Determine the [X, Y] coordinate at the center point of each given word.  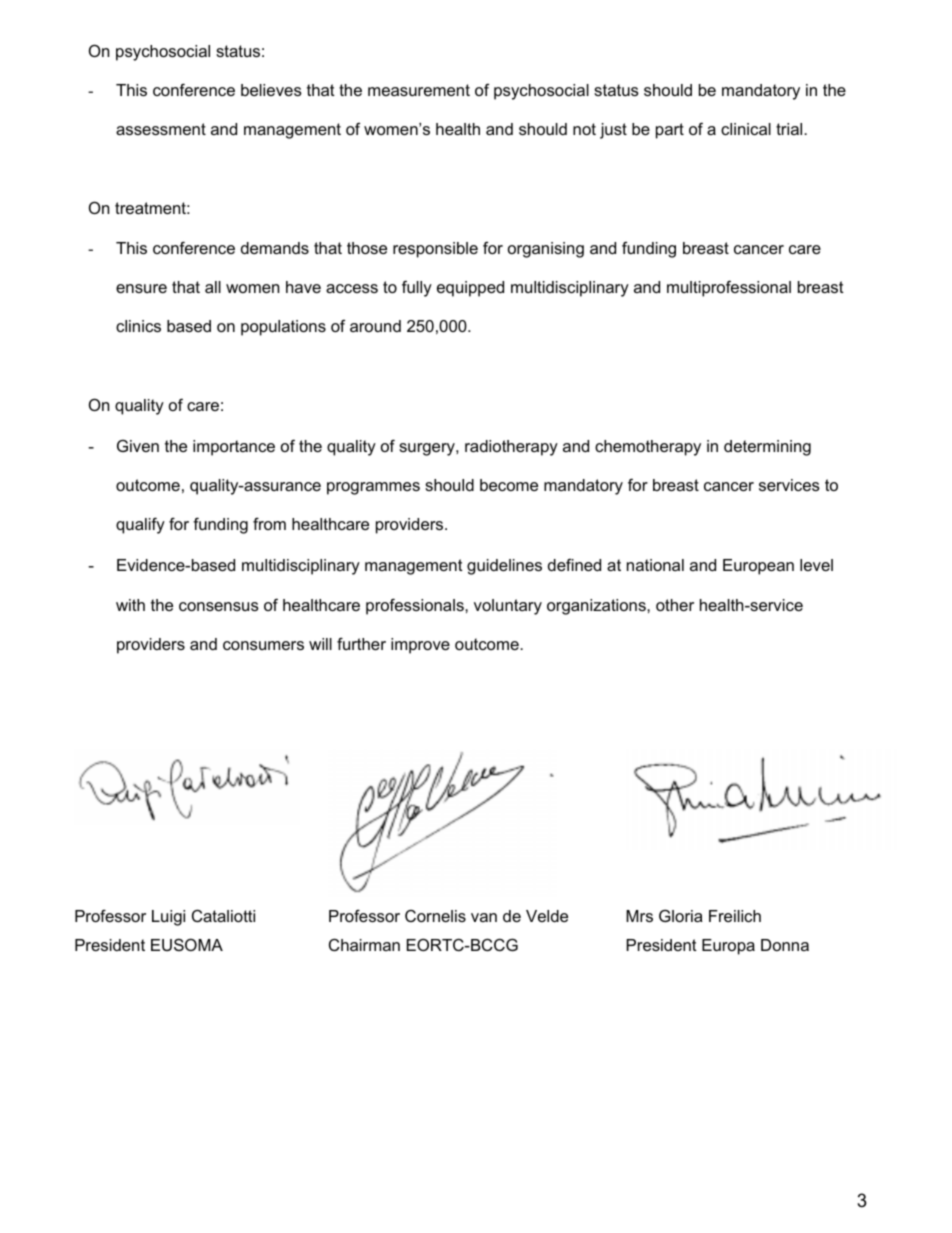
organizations [597, 607]
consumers [263, 645]
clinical [746, 129]
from [269, 523]
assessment [161, 129]
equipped [470, 289]
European [758, 567]
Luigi [168, 918]
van [484, 917]
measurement [419, 90]
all [213, 287]
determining [767, 448]
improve [420, 646]
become [509, 485]
